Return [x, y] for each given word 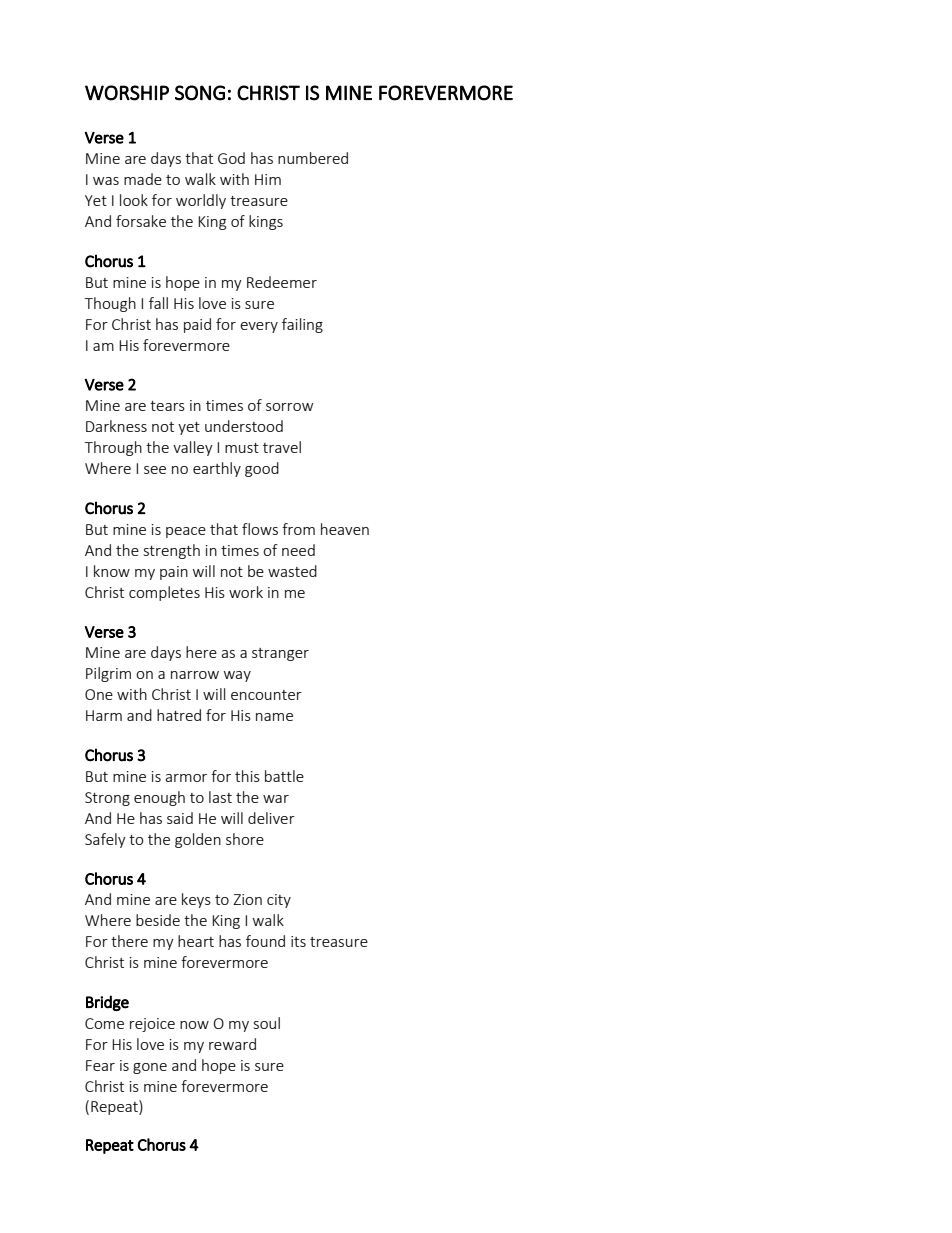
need [298, 550]
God [231, 158]
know [112, 571]
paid [197, 325]
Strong [107, 799]
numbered [313, 158]
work [246, 592]
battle [284, 776]
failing [302, 325]
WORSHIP [127, 93]
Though [110, 304]
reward [232, 1044]
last [220, 797]
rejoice [152, 1025]
